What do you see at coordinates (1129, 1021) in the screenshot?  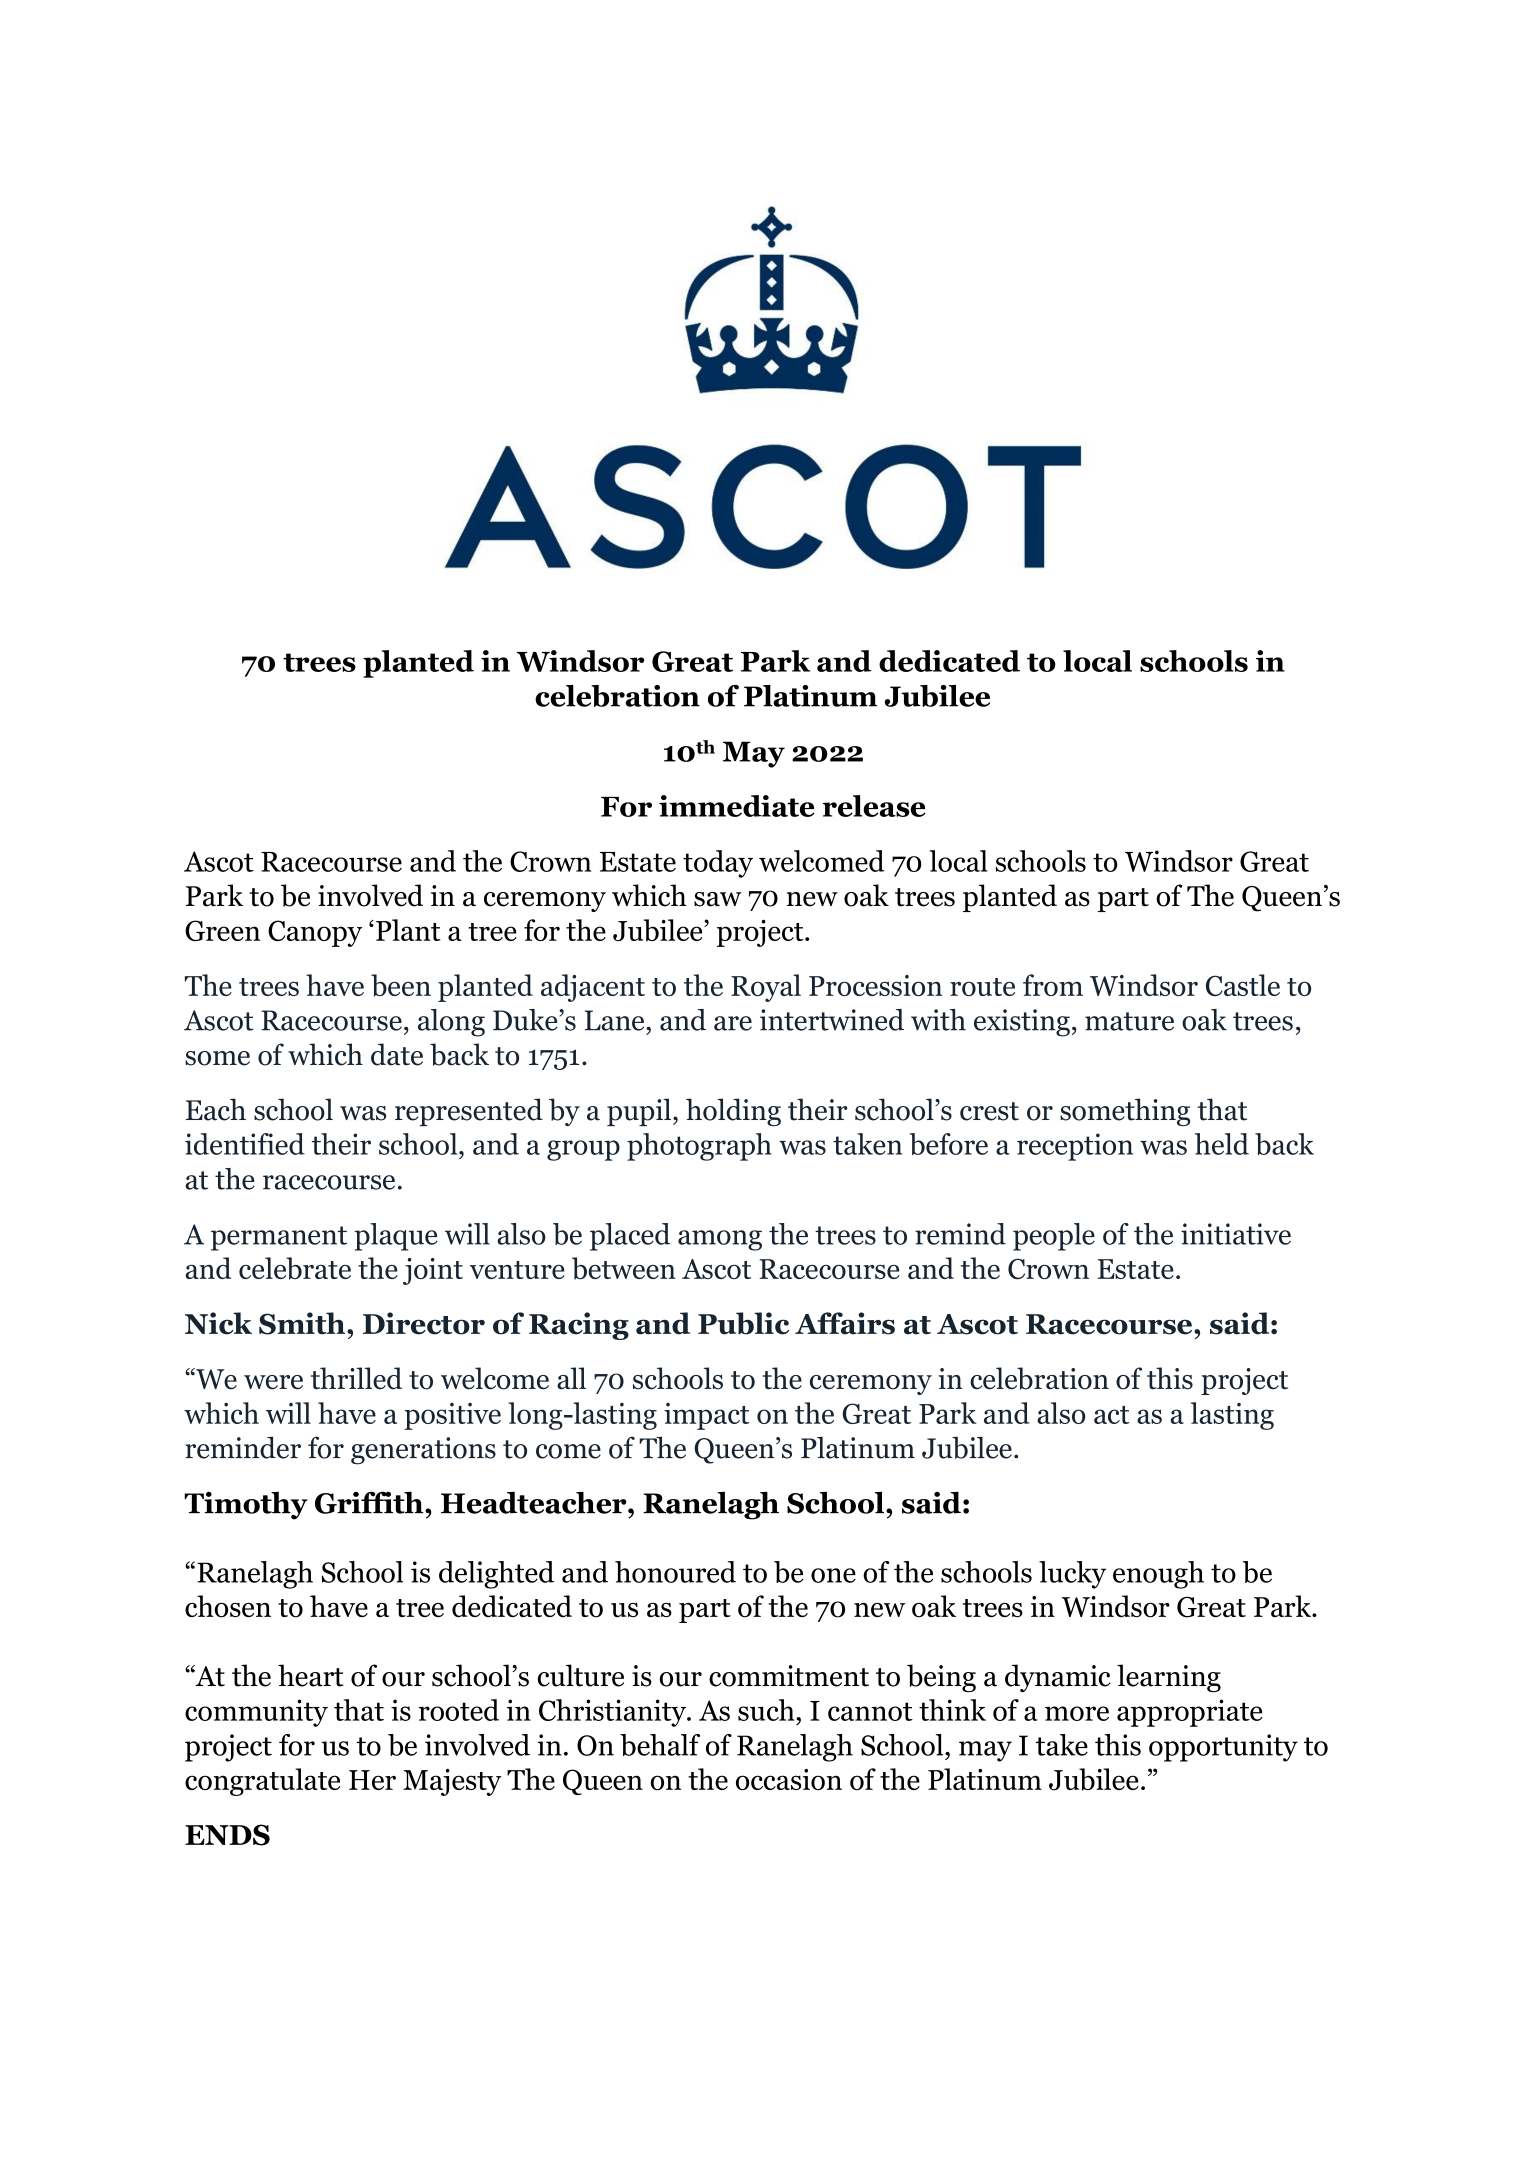 I see `mature` at bounding box center [1129, 1021].
